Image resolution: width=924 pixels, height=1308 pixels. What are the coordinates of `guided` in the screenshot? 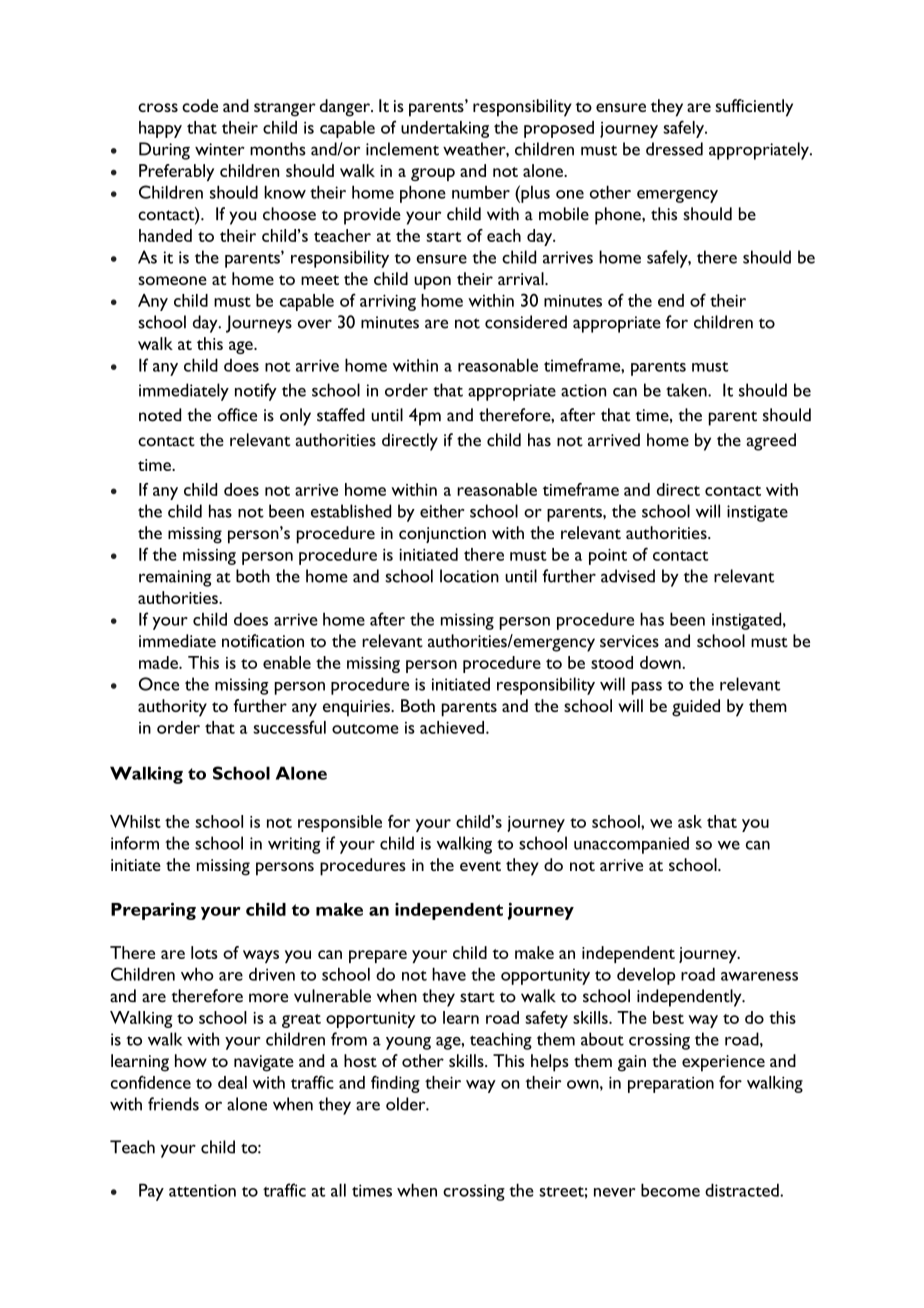 It's located at (696, 708).
